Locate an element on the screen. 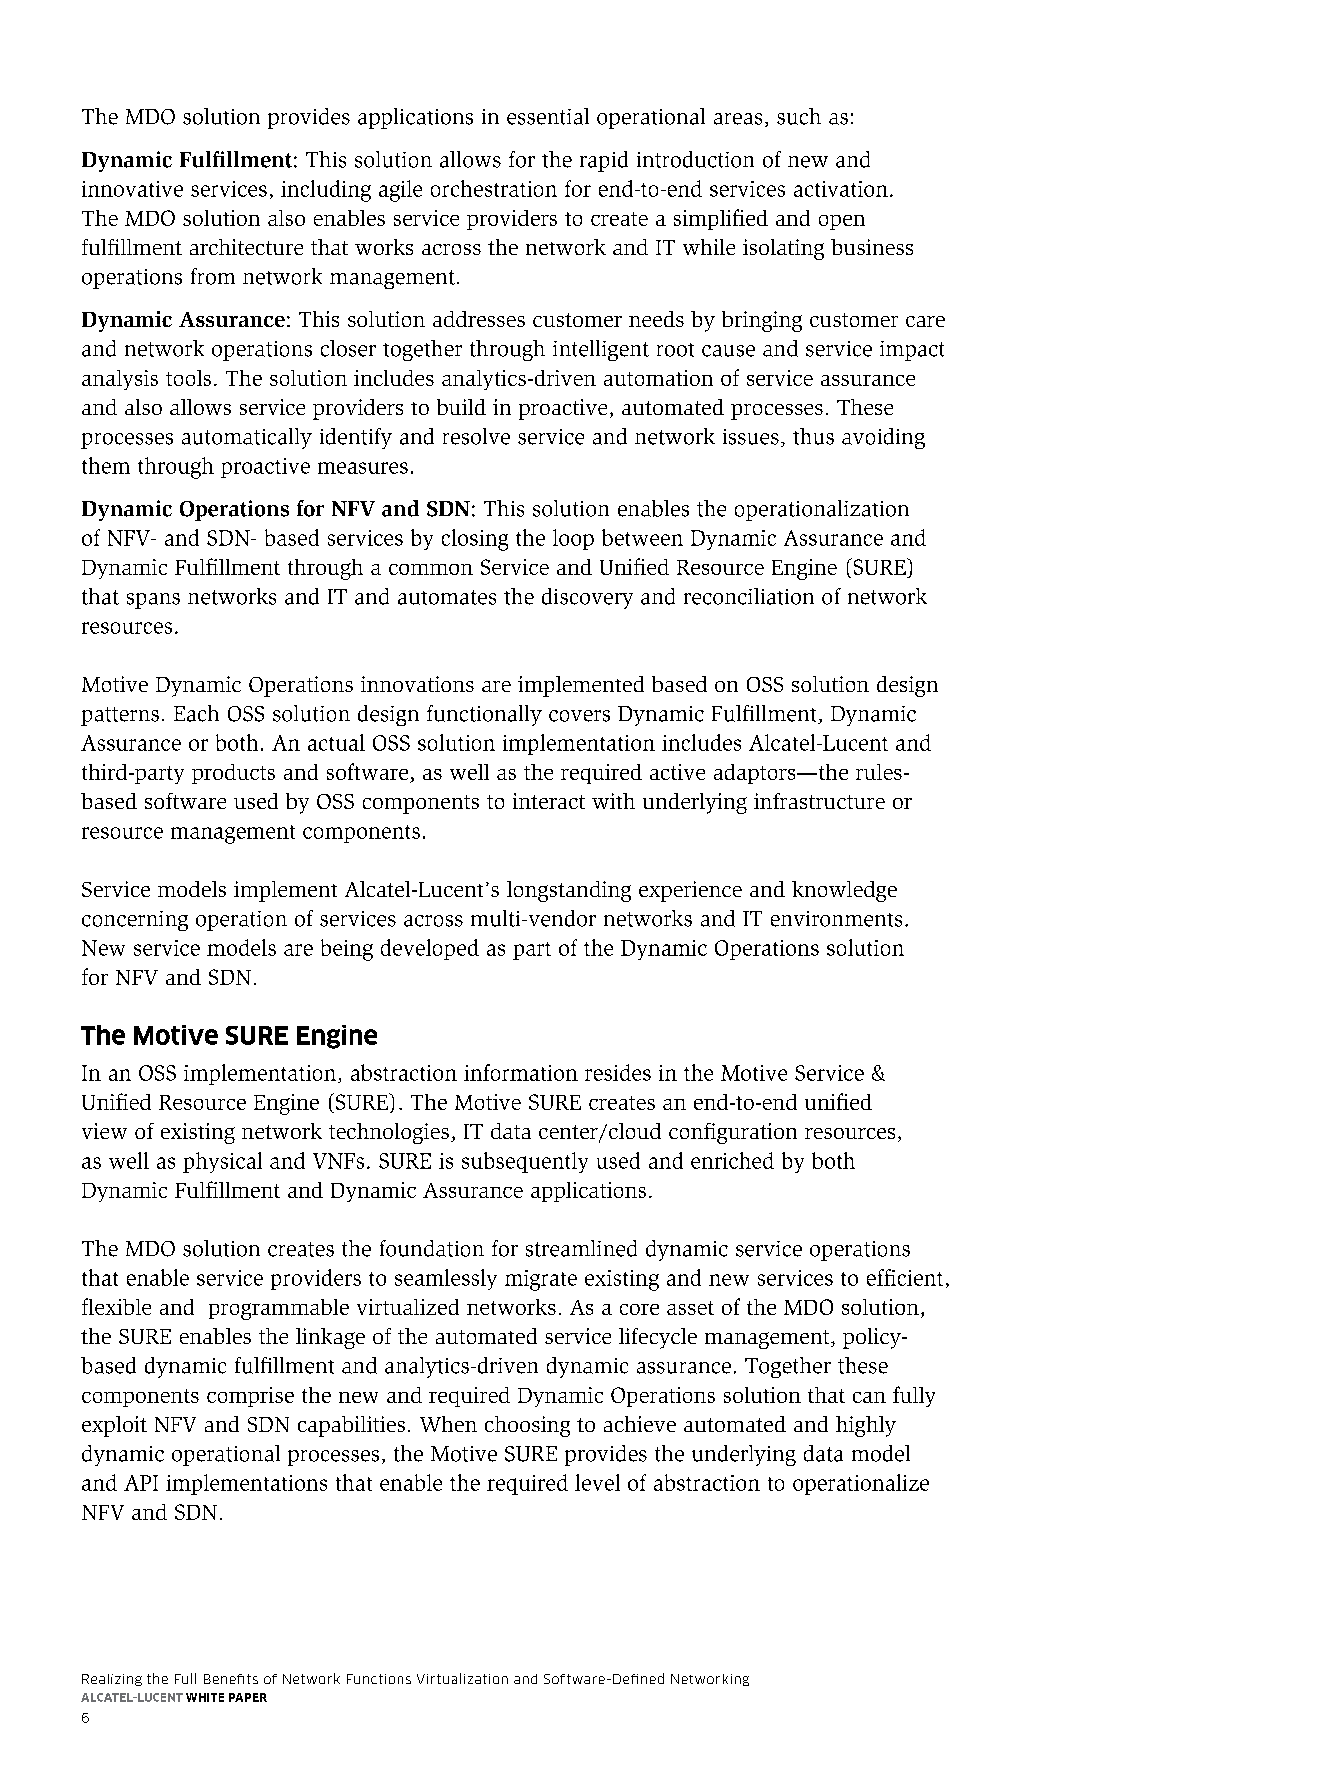 Image resolution: width=1338 pixels, height=1784 pixels. activation is located at coordinates (841, 189).
